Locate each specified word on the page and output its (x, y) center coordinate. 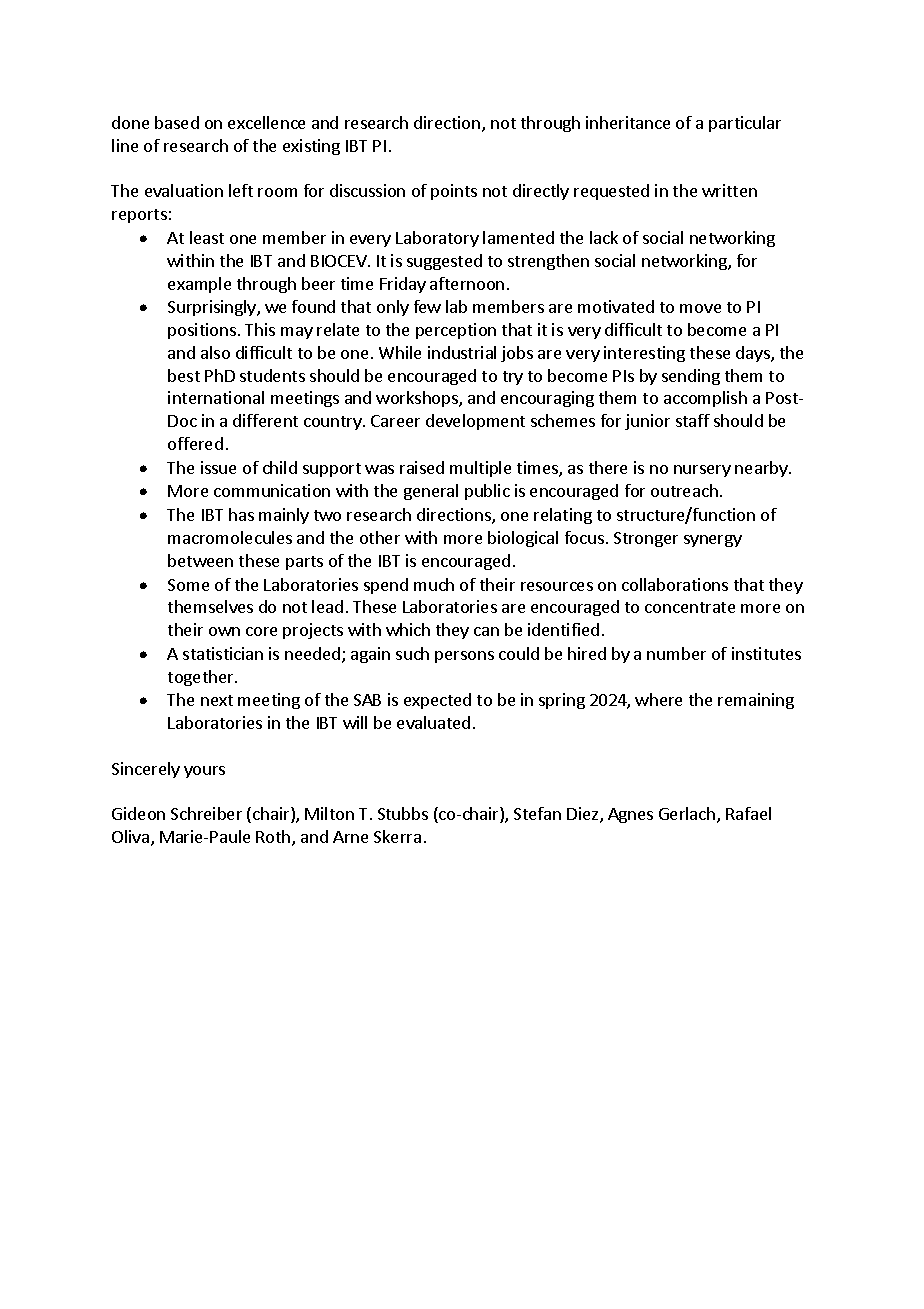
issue (218, 467)
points (454, 192)
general (431, 492)
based (177, 122)
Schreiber (206, 813)
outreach (684, 490)
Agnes (630, 815)
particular (745, 124)
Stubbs (403, 813)
